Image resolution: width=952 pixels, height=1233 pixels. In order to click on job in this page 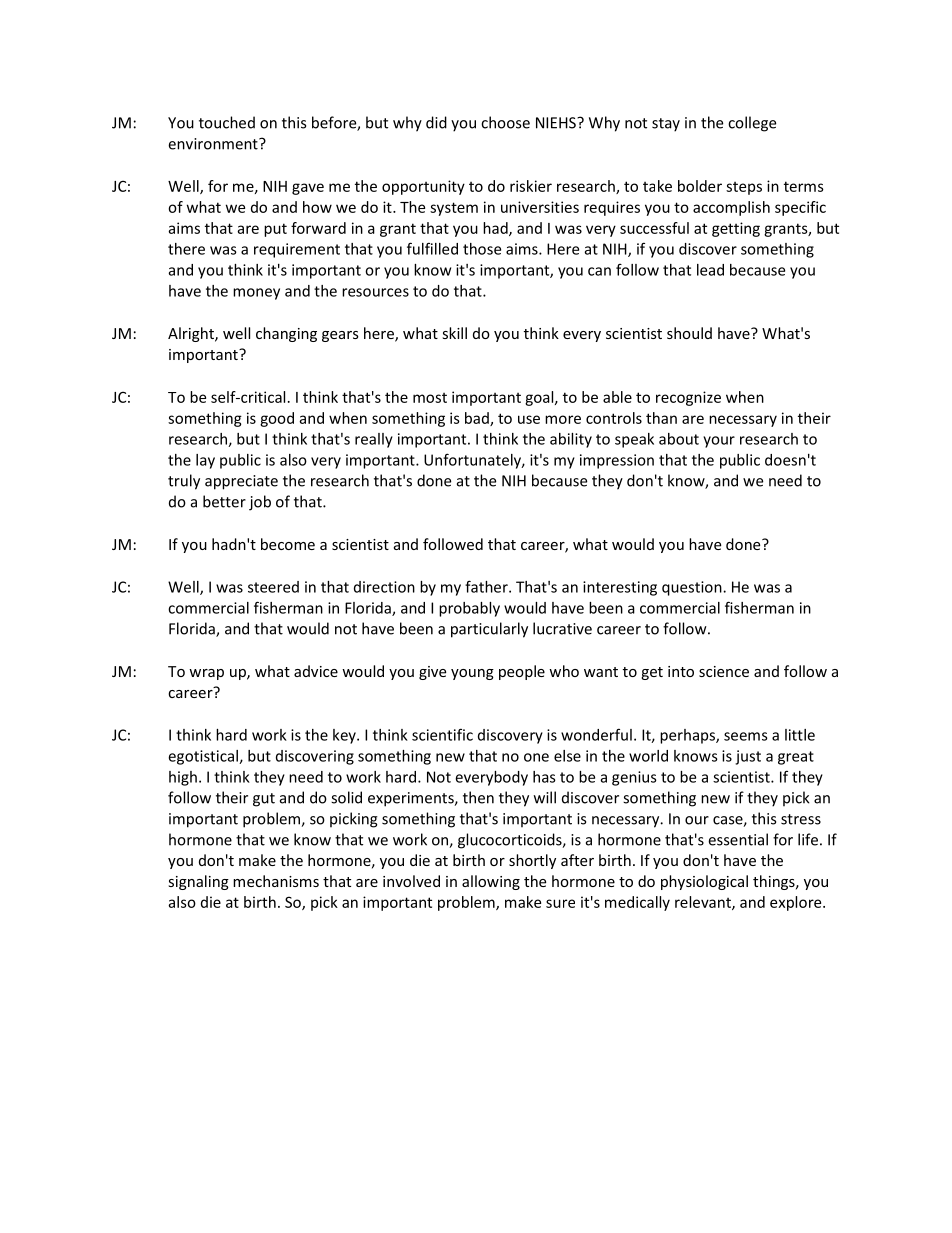, I will do `click(260, 503)`.
